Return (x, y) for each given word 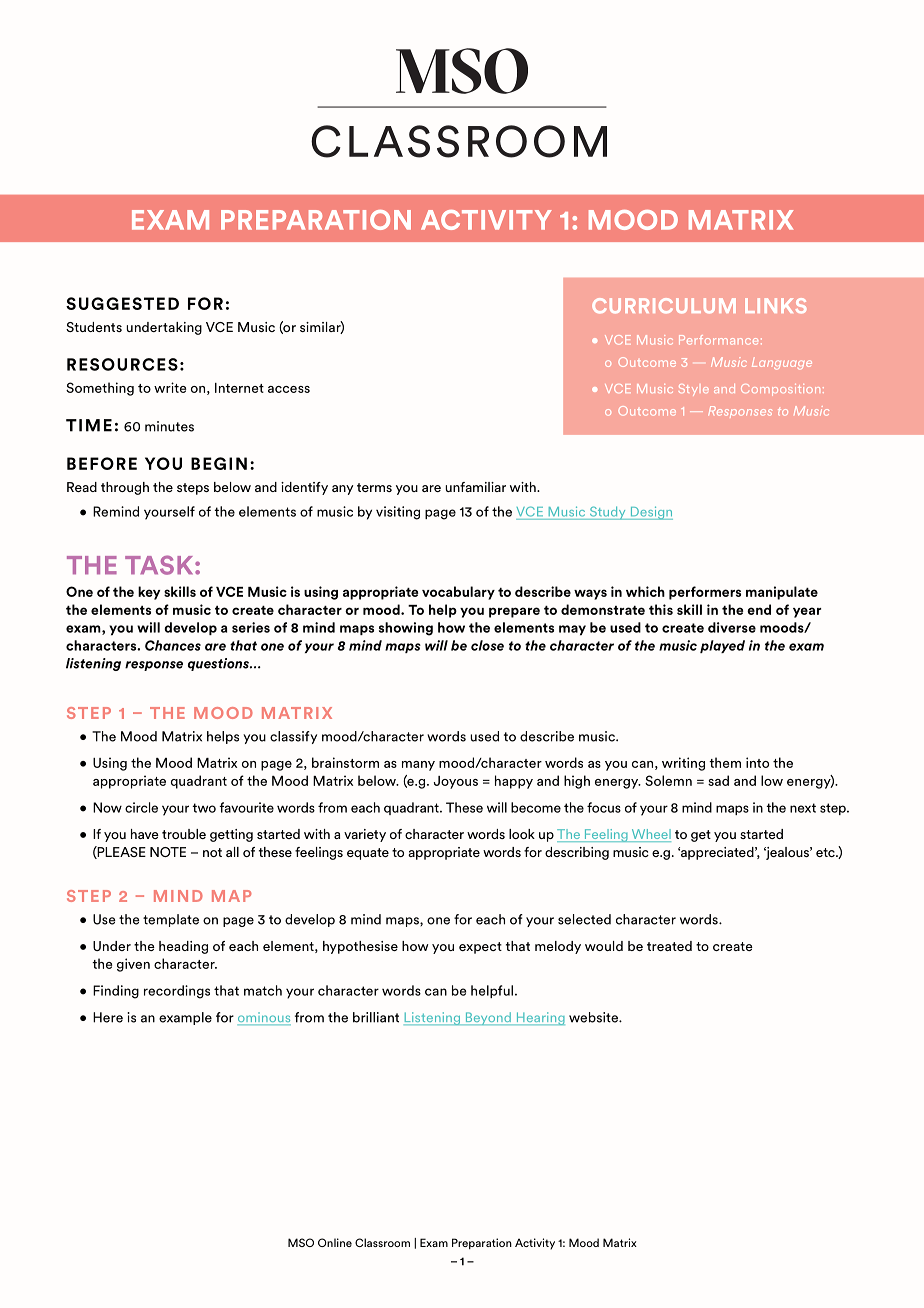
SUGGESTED (122, 303)
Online (335, 1242)
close (487, 645)
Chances (173, 645)
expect (480, 948)
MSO (301, 1242)
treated (669, 946)
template (171, 920)
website (594, 1017)
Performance (718, 340)
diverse (732, 627)
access (289, 389)
